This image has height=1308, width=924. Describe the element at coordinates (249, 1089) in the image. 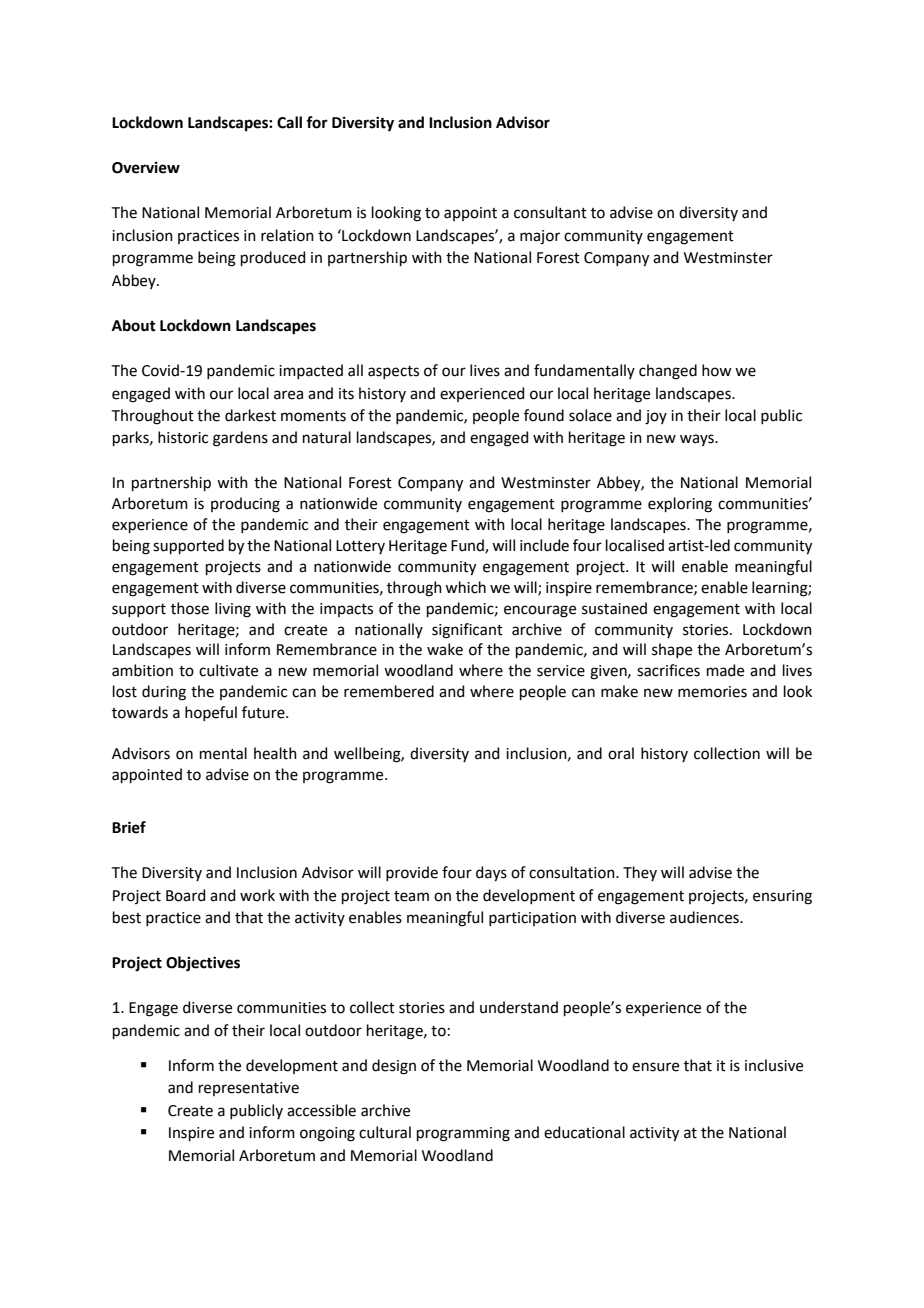

I see `representative` at that location.
